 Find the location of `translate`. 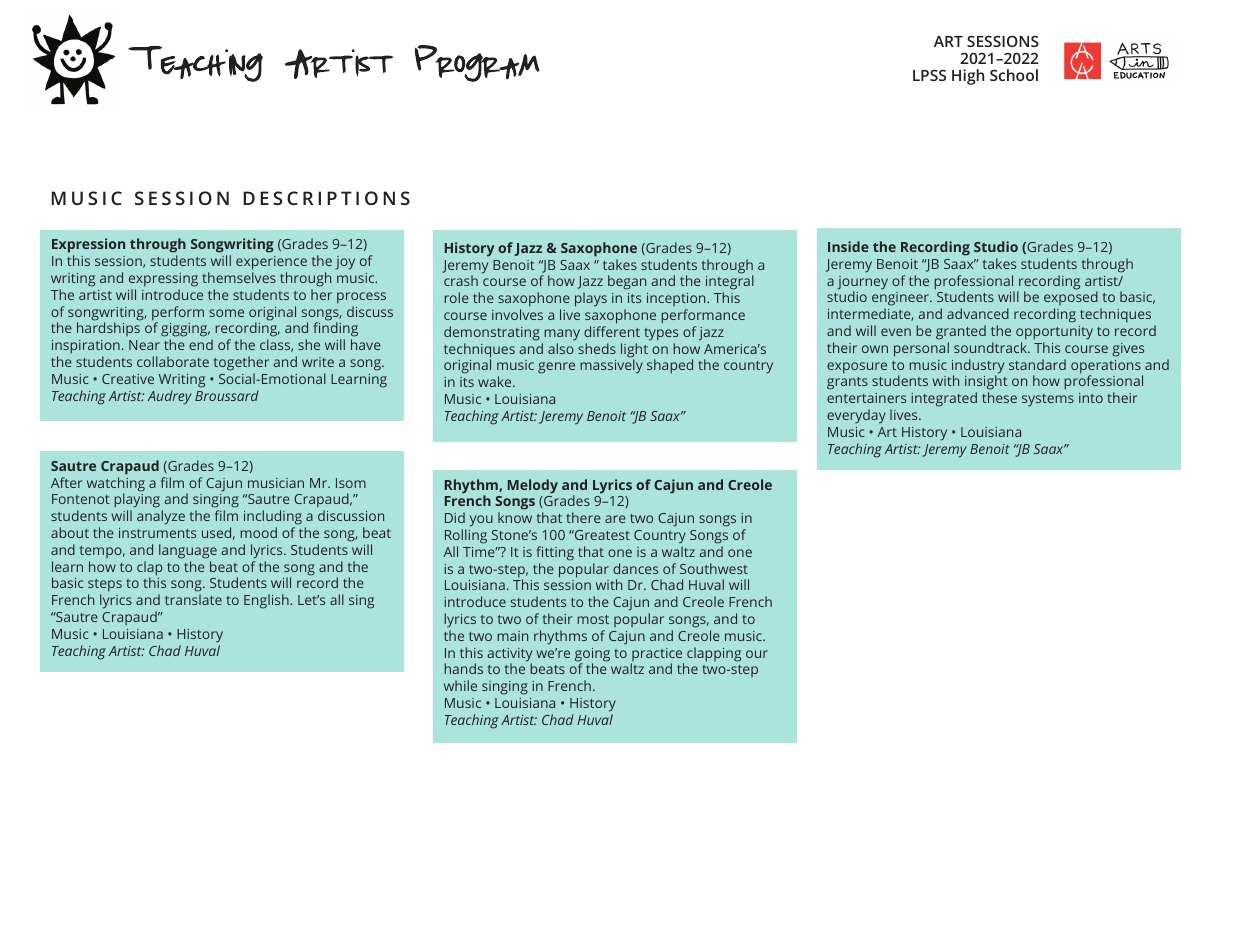

translate is located at coordinates (193, 599).
